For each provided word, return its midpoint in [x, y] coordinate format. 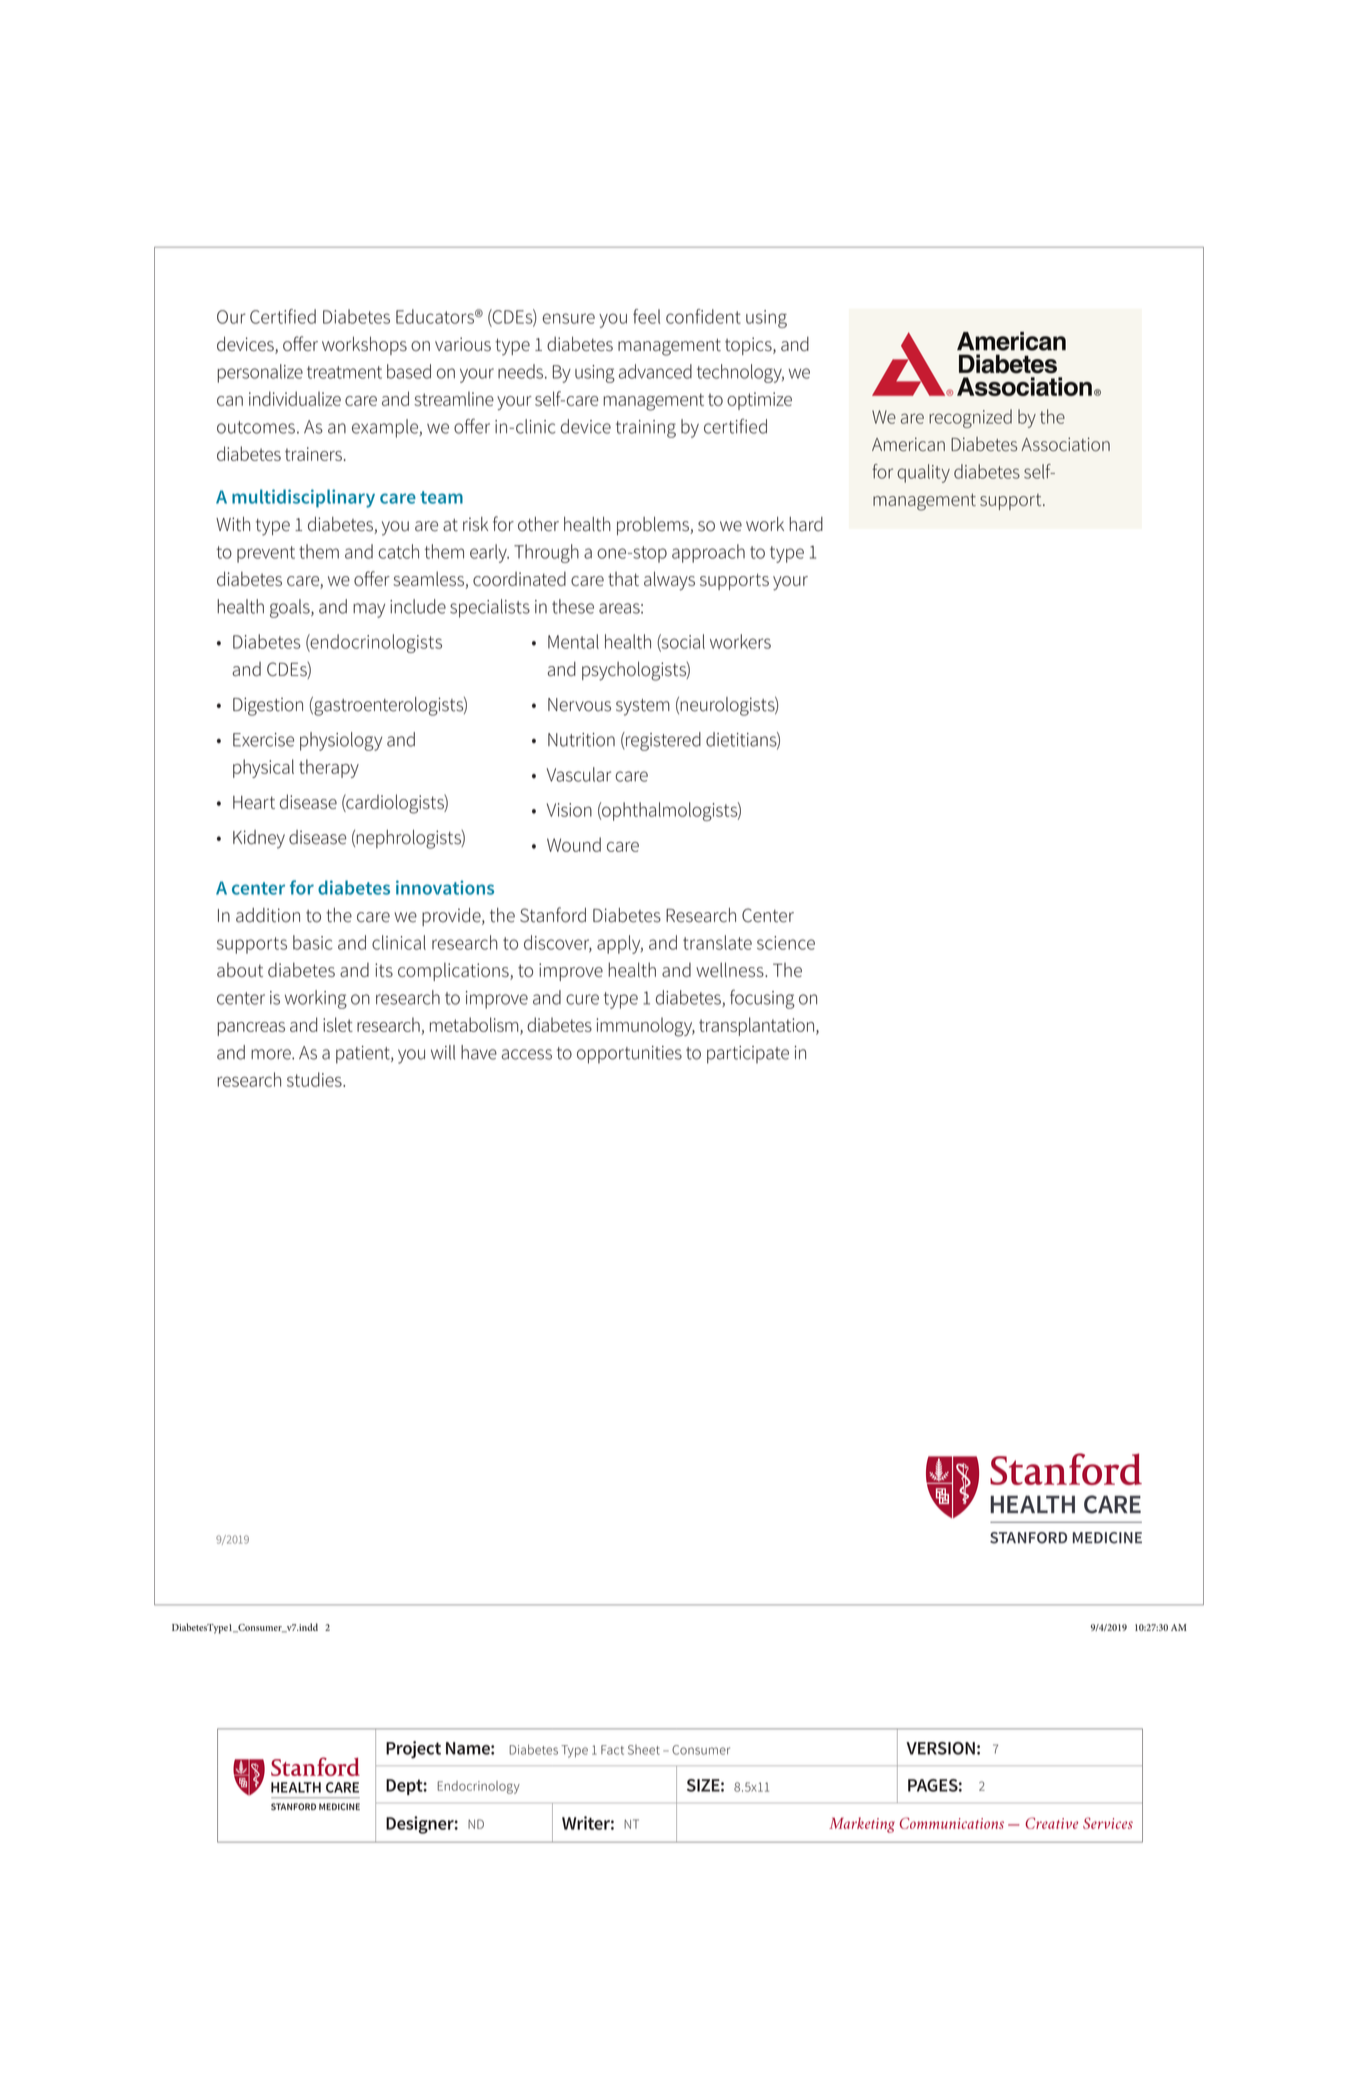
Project [413, 1750]
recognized [970, 418]
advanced [655, 371]
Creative [1051, 1823]
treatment [344, 372]
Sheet [644, 1750]
